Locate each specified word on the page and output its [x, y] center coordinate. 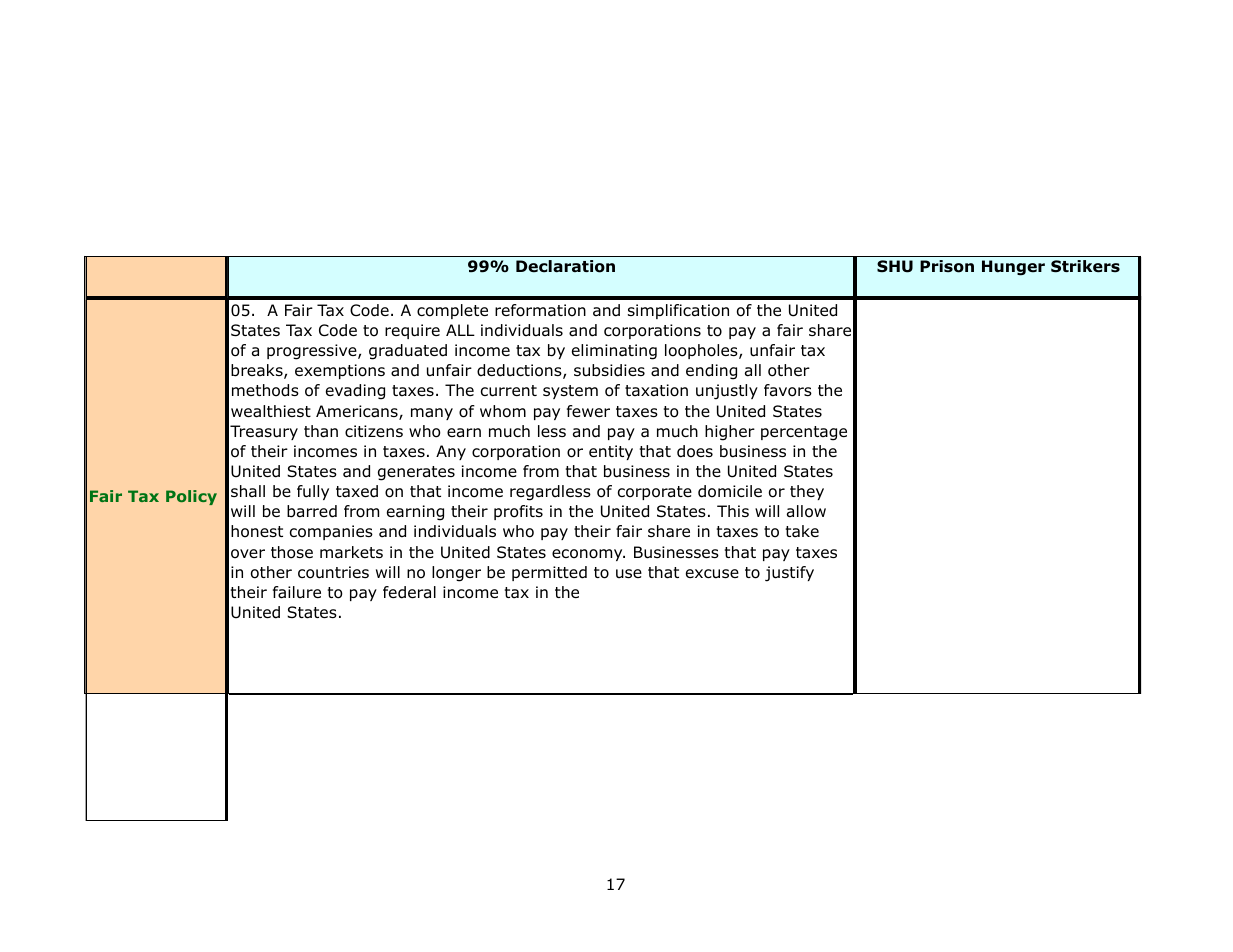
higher [730, 433]
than [321, 431]
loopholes [702, 351]
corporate [655, 493]
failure [297, 592]
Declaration [565, 266]
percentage [804, 433]
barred [312, 511]
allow [806, 511]
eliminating [614, 352]
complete [452, 311]
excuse [712, 574]
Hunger [1013, 268]
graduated [408, 352]
